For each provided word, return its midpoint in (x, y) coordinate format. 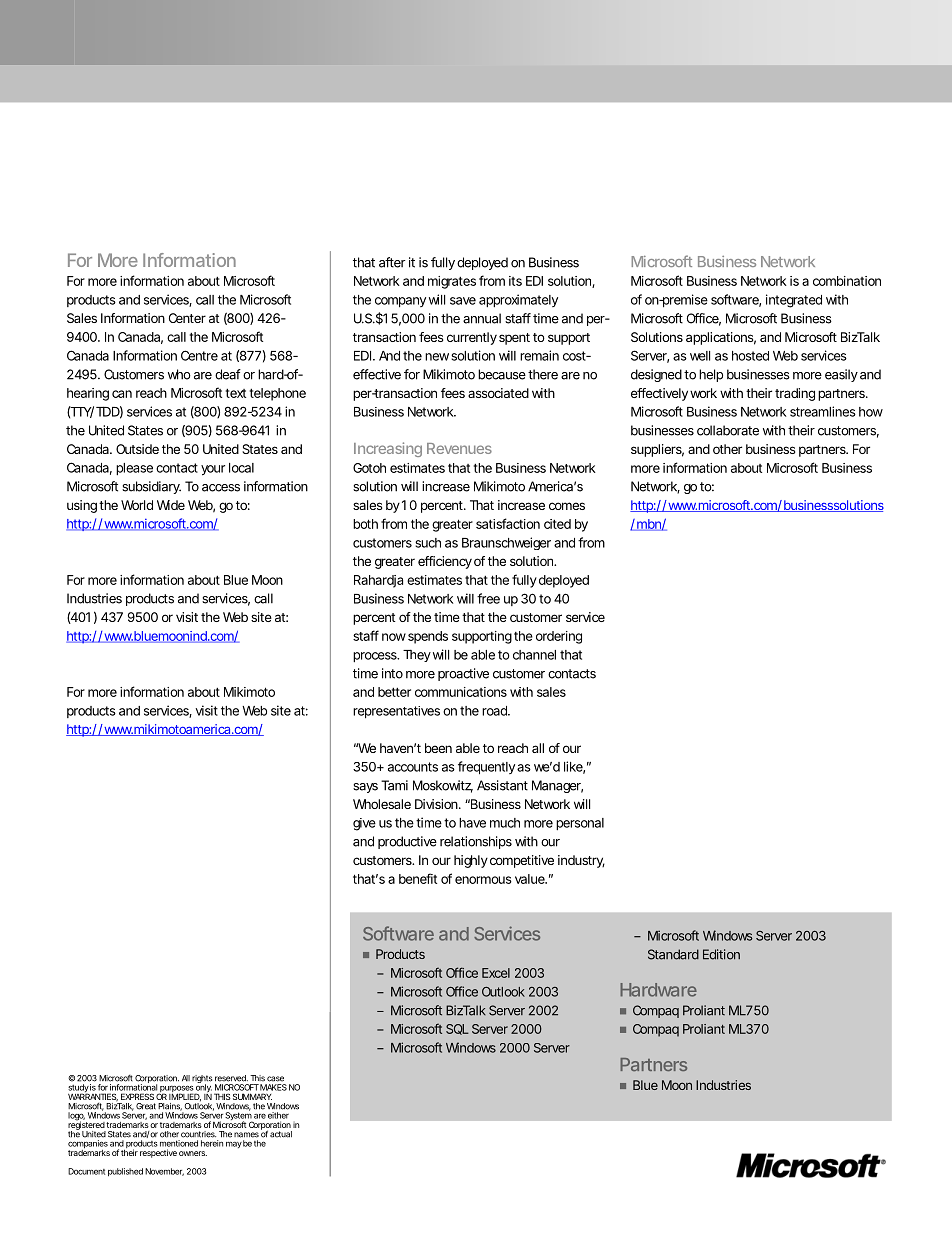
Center (187, 318)
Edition (721, 954)
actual (281, 1134)
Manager (557, 786)
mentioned (179, 1143)
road (495, 711)
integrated (794, 301)
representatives (396, 712)
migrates (452, 282)
